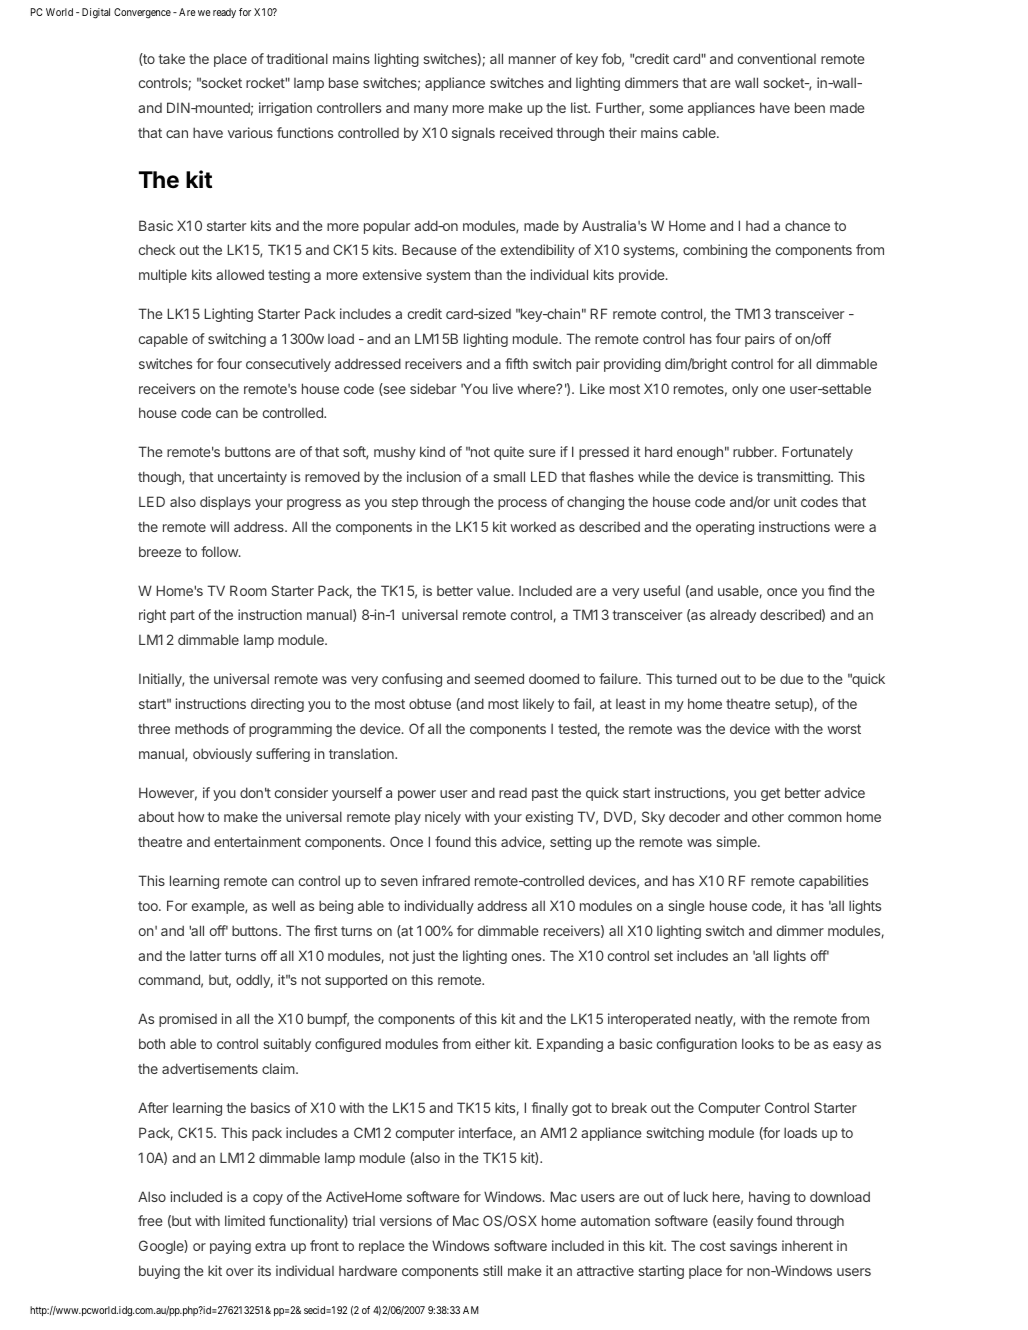 Image resolution: width=1028 pixels, height=1330 pixels. What do you see at coordinates (532, 60) in the image?
I see `manner` at bounding box center [532, 60].
